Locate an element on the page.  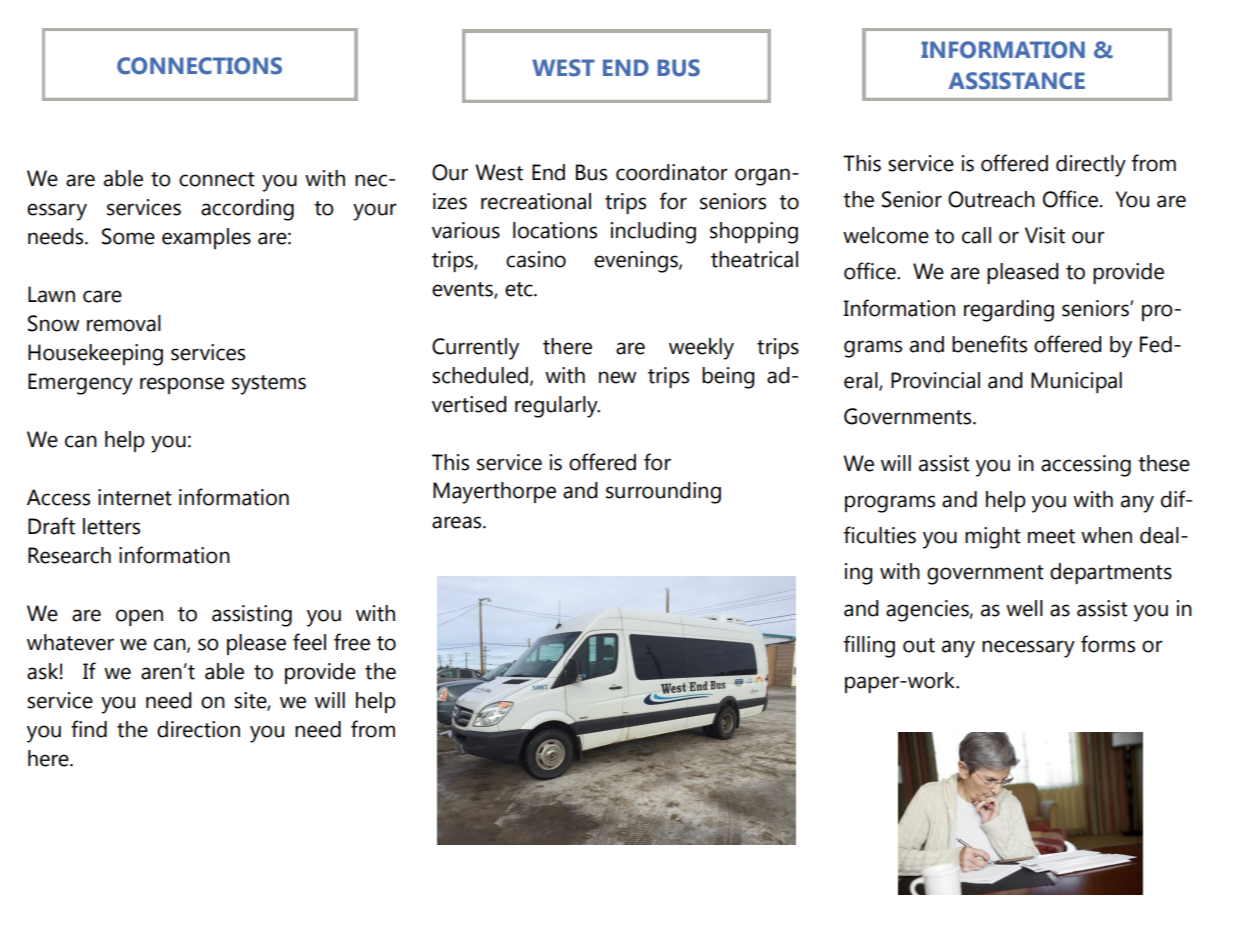
direction is located at coordinates (198, 729).
